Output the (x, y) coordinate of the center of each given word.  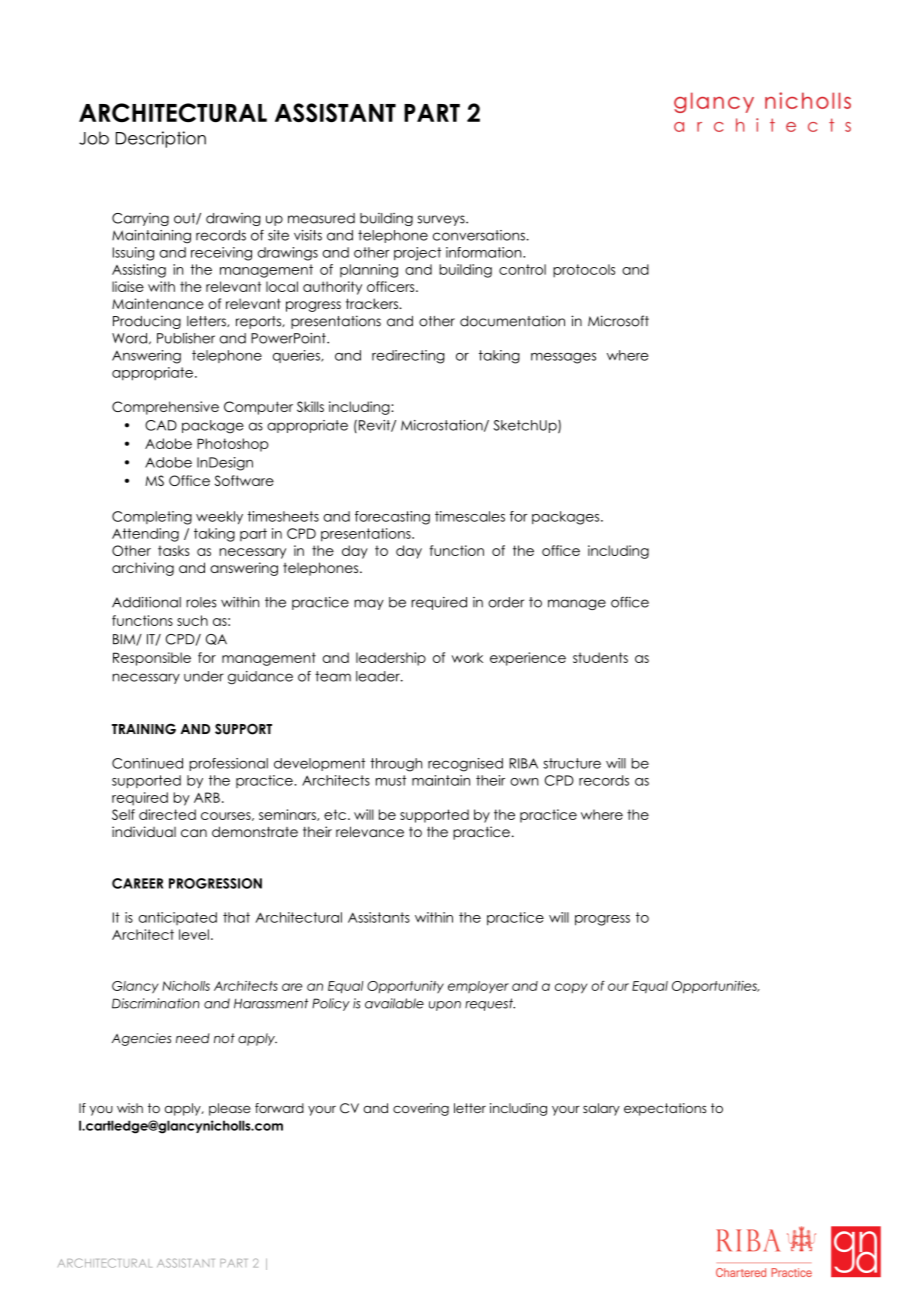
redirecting (408, 357)
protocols (584, 271)
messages (563, 358)
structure (572, 763)
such (192, 620)
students (600, 657)
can (194, 833)
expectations (665, 1109)
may (369, 604)
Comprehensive (165, 408)
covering (421, 1109)
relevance (370, 831)
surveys (442, 220)
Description (161, 139)
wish (130, 1108)
